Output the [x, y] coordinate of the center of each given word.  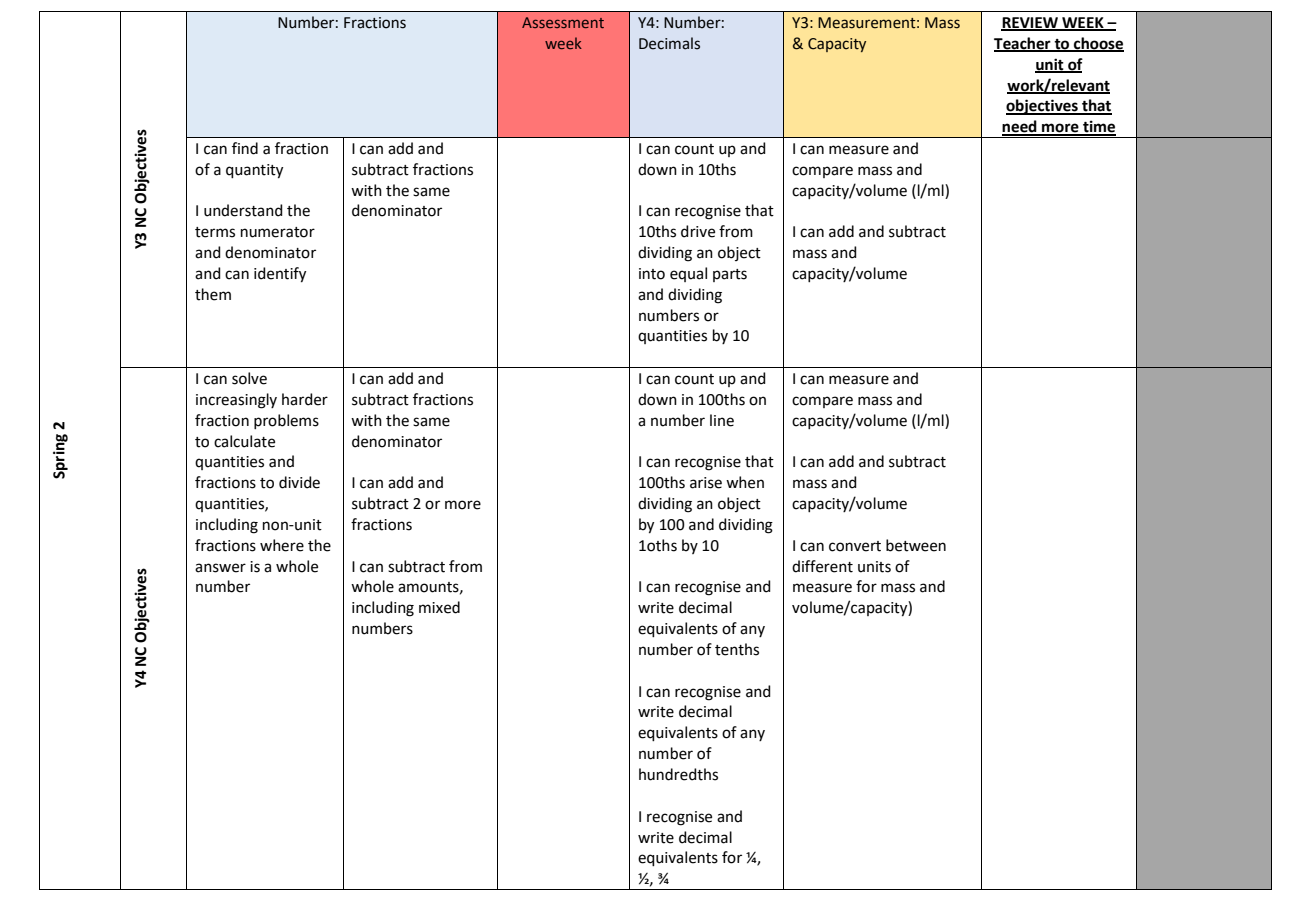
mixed [439, 607]
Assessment [563, 22]
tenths [737, 649]
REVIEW [1031, 23]
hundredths [678, 774]
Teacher [1023, 44]
